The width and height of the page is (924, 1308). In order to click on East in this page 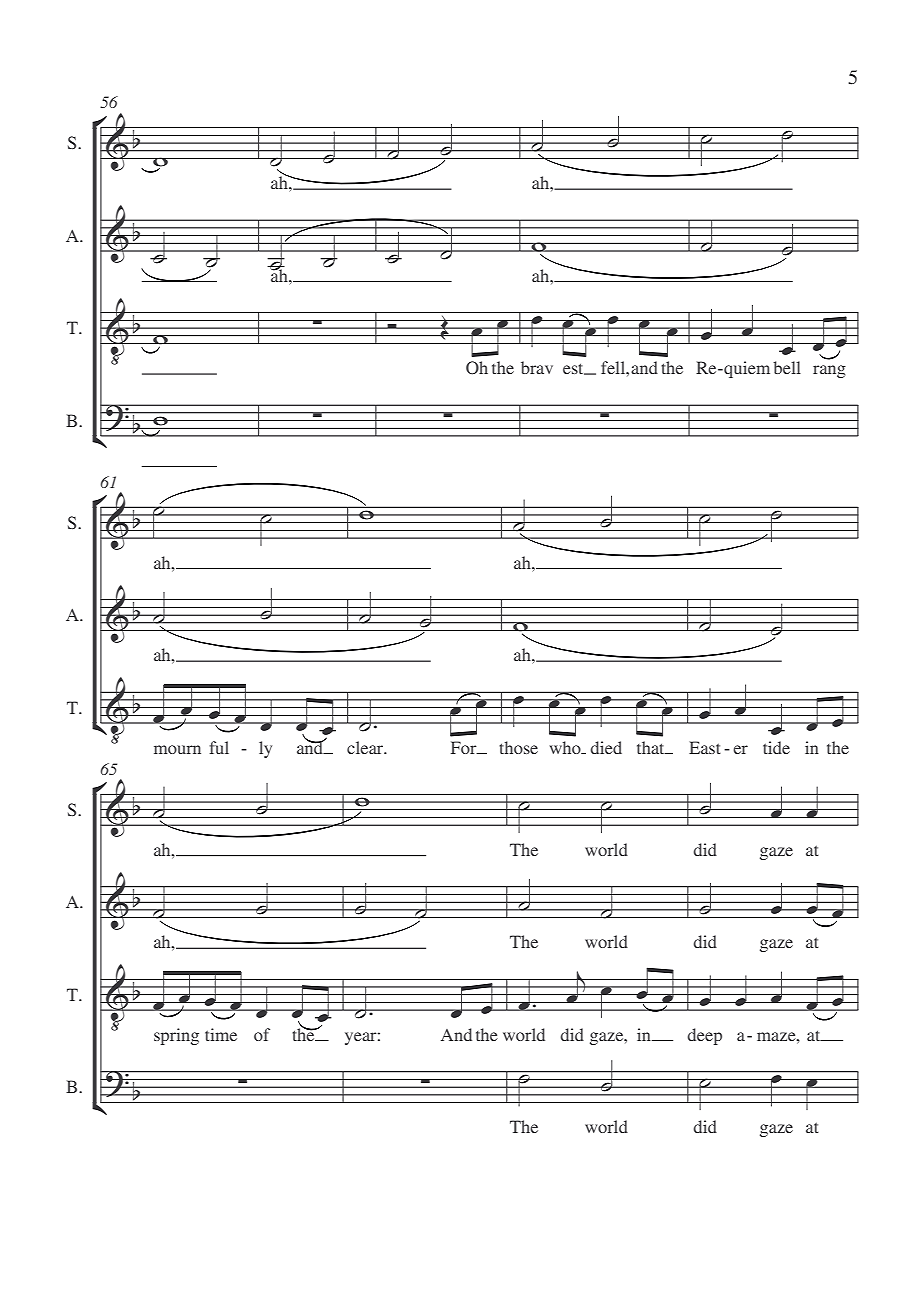, I will do `click(705, 747)`.
